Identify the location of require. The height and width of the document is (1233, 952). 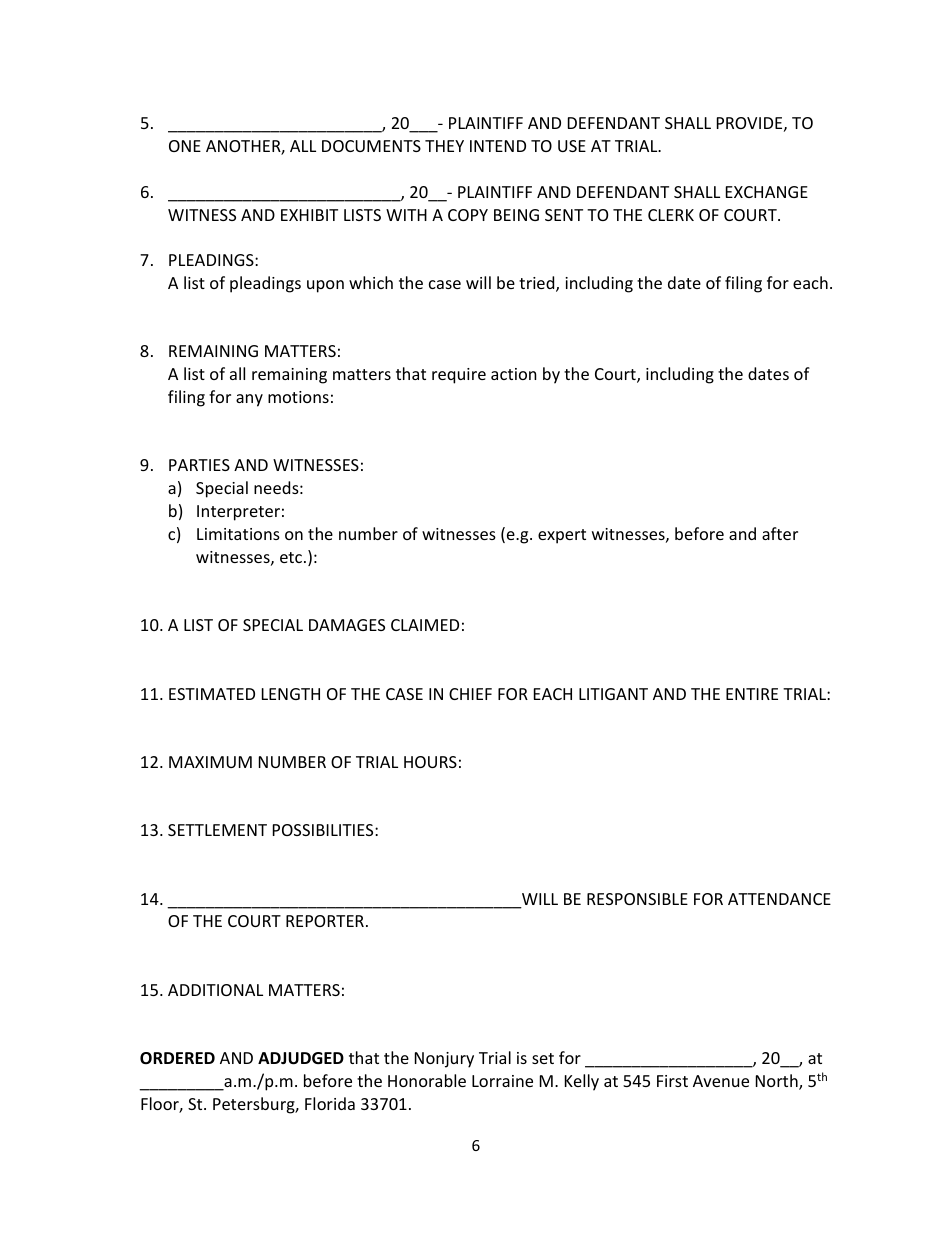
(459, 376).
